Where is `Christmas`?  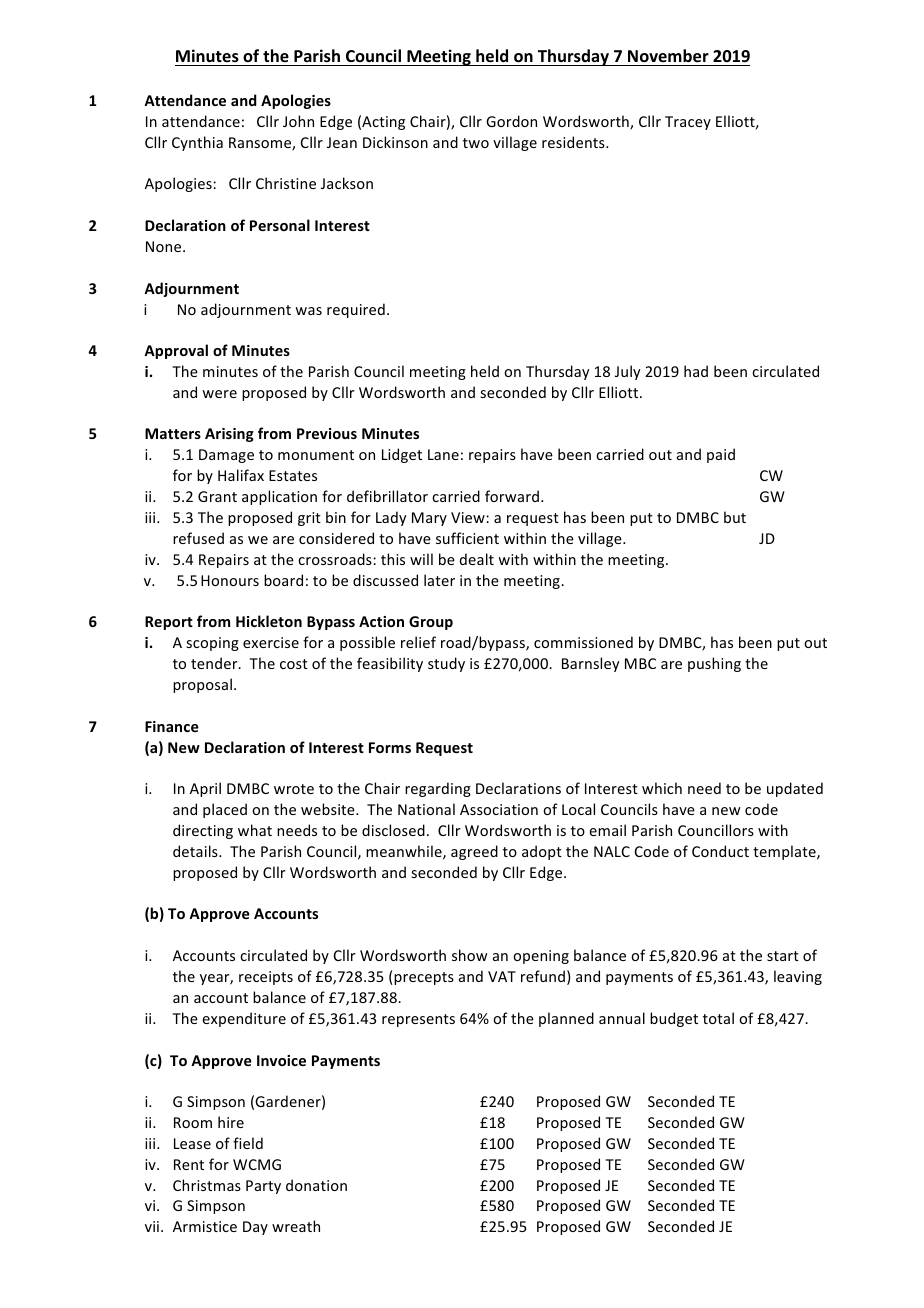
Christmas is located at coordinates (207, 1185).
